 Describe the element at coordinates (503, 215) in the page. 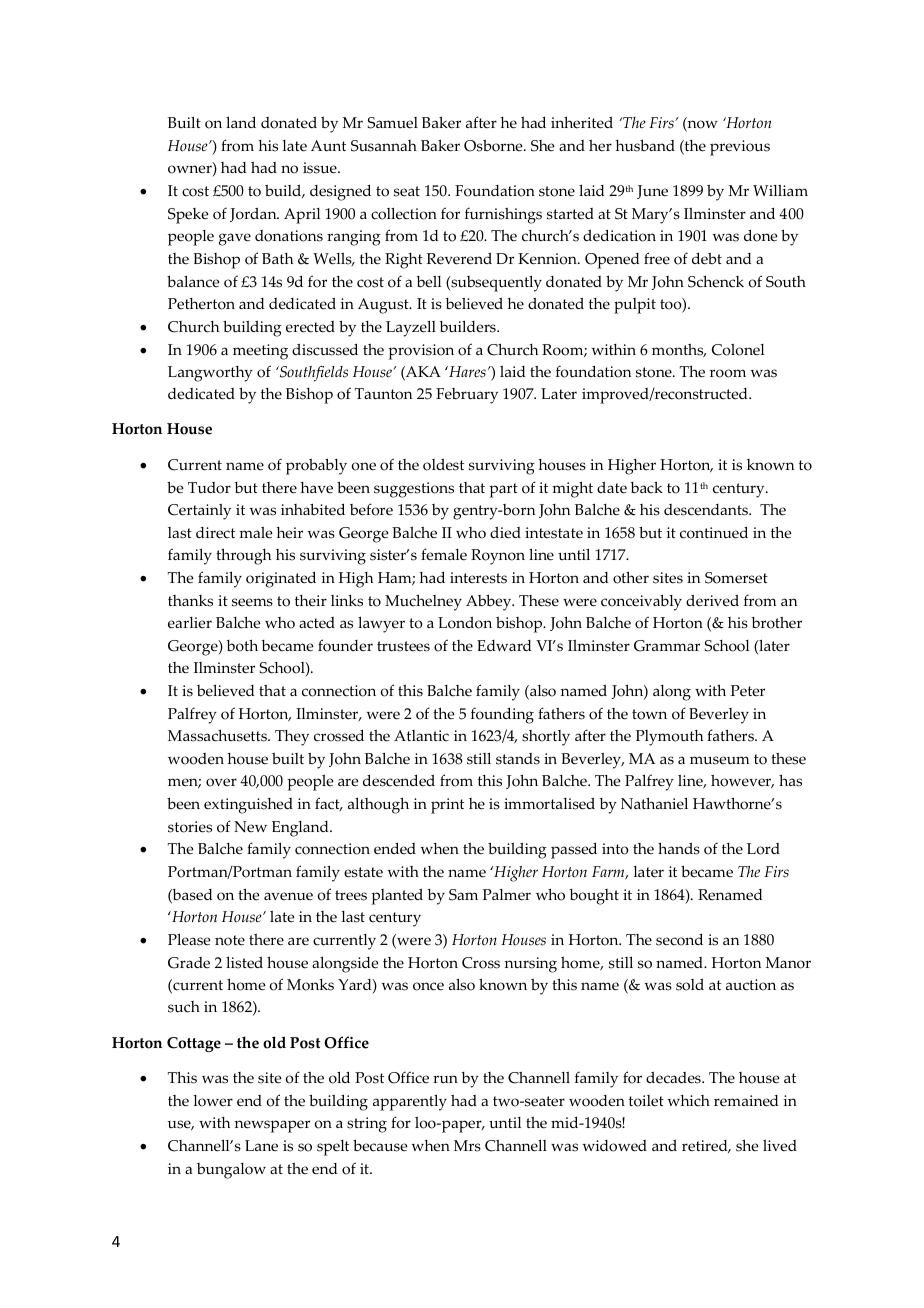

I see `furnishings` at that location.
